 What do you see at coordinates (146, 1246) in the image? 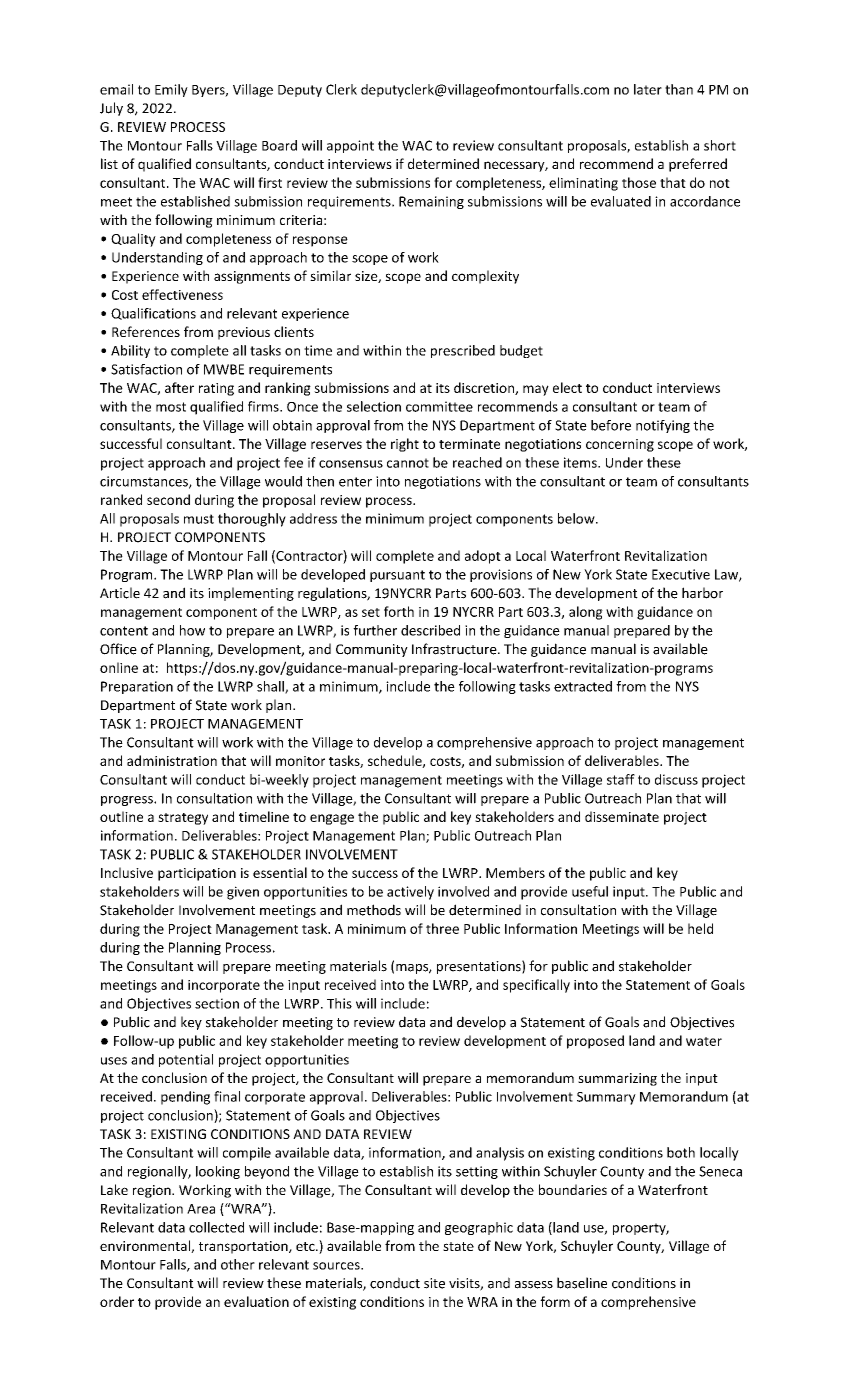
I see `environmental` at bounding box center [146, 1246].
